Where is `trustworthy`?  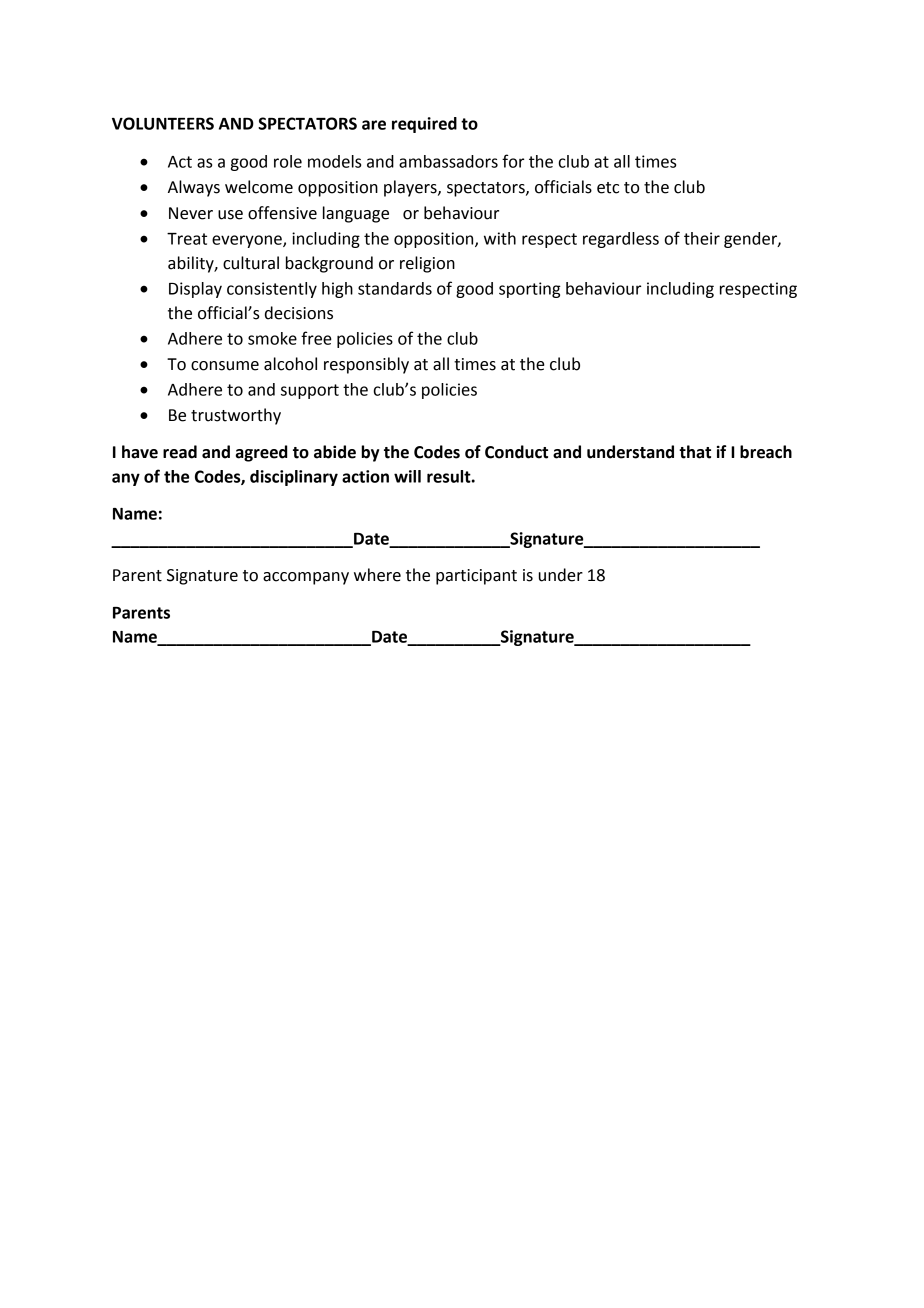
trustworthy is located at coordinates (236, 416).
